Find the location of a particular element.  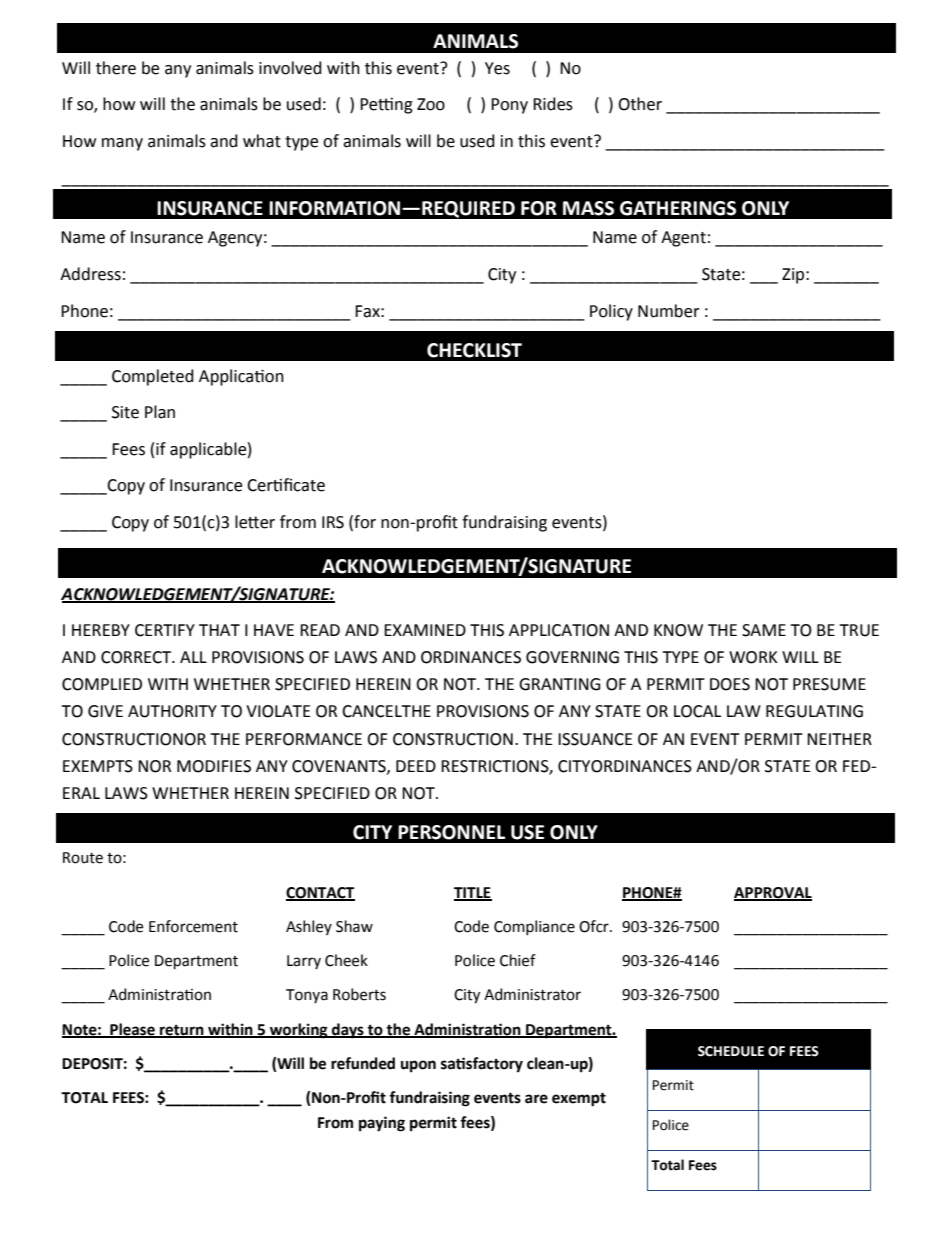

Completed is located at coordinates (153, 377).
